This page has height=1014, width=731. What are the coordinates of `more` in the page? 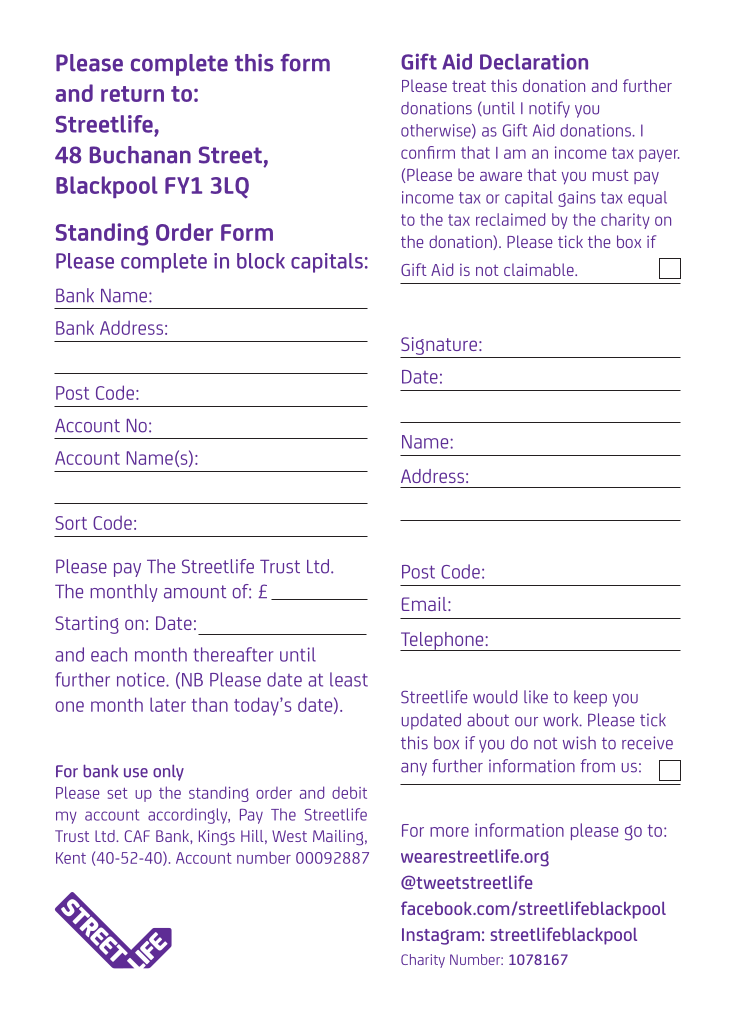 It's located at (449, 832).
